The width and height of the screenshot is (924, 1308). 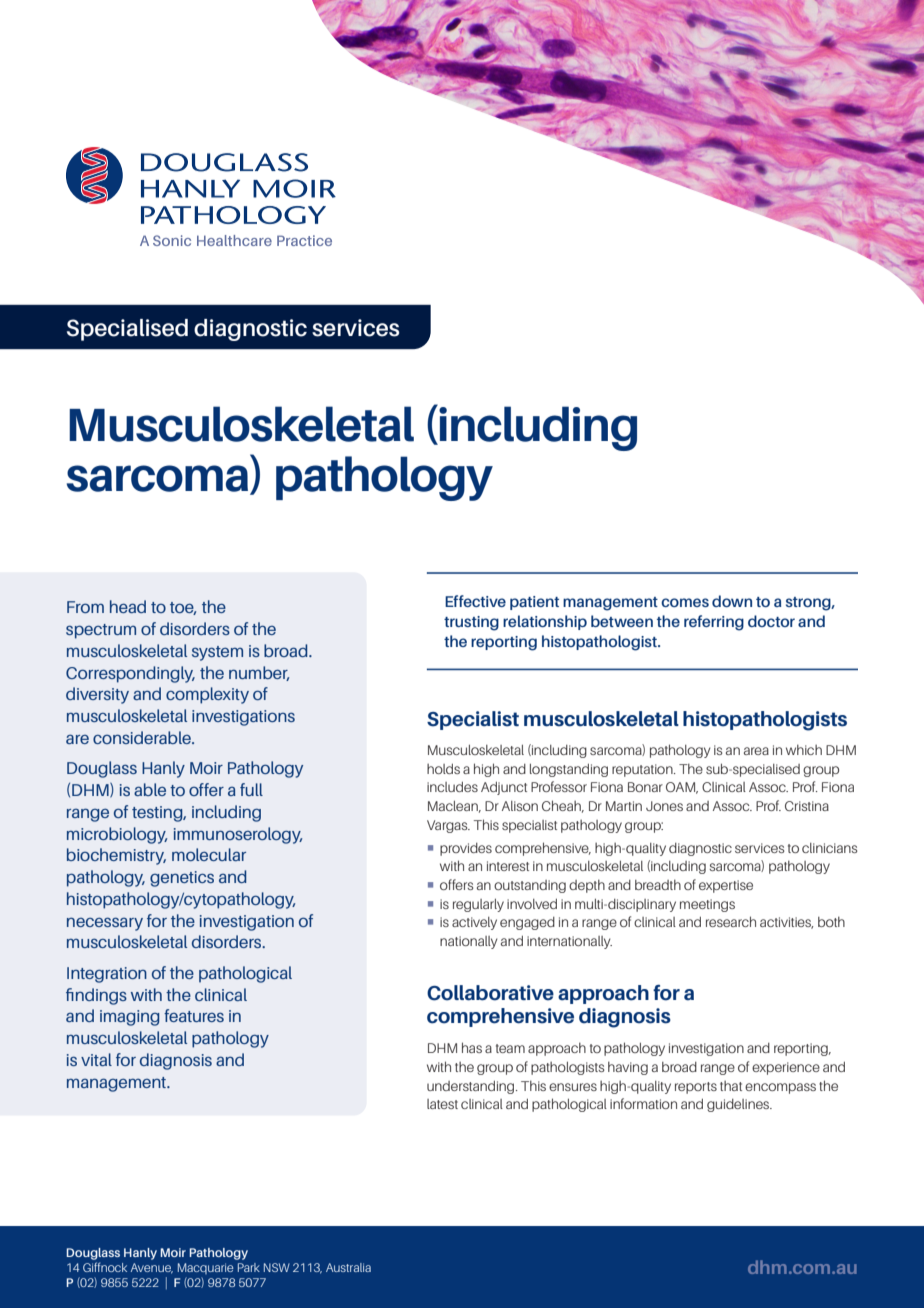 What do you see at coordinates (731, 921) in the screenshot?
I see `research` at bounding box center [731, 921].
